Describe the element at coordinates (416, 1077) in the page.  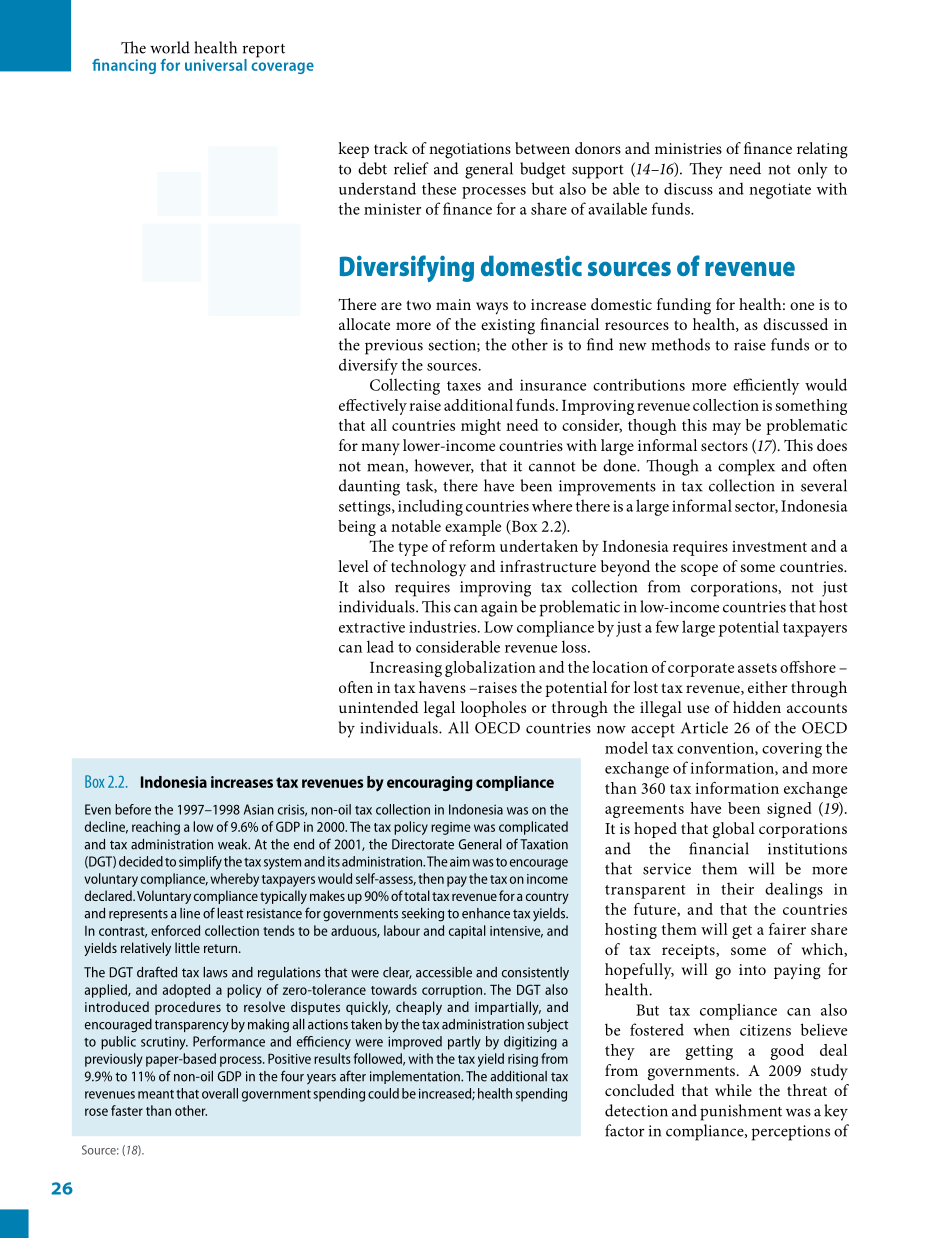
I see `implementation` at that location.
